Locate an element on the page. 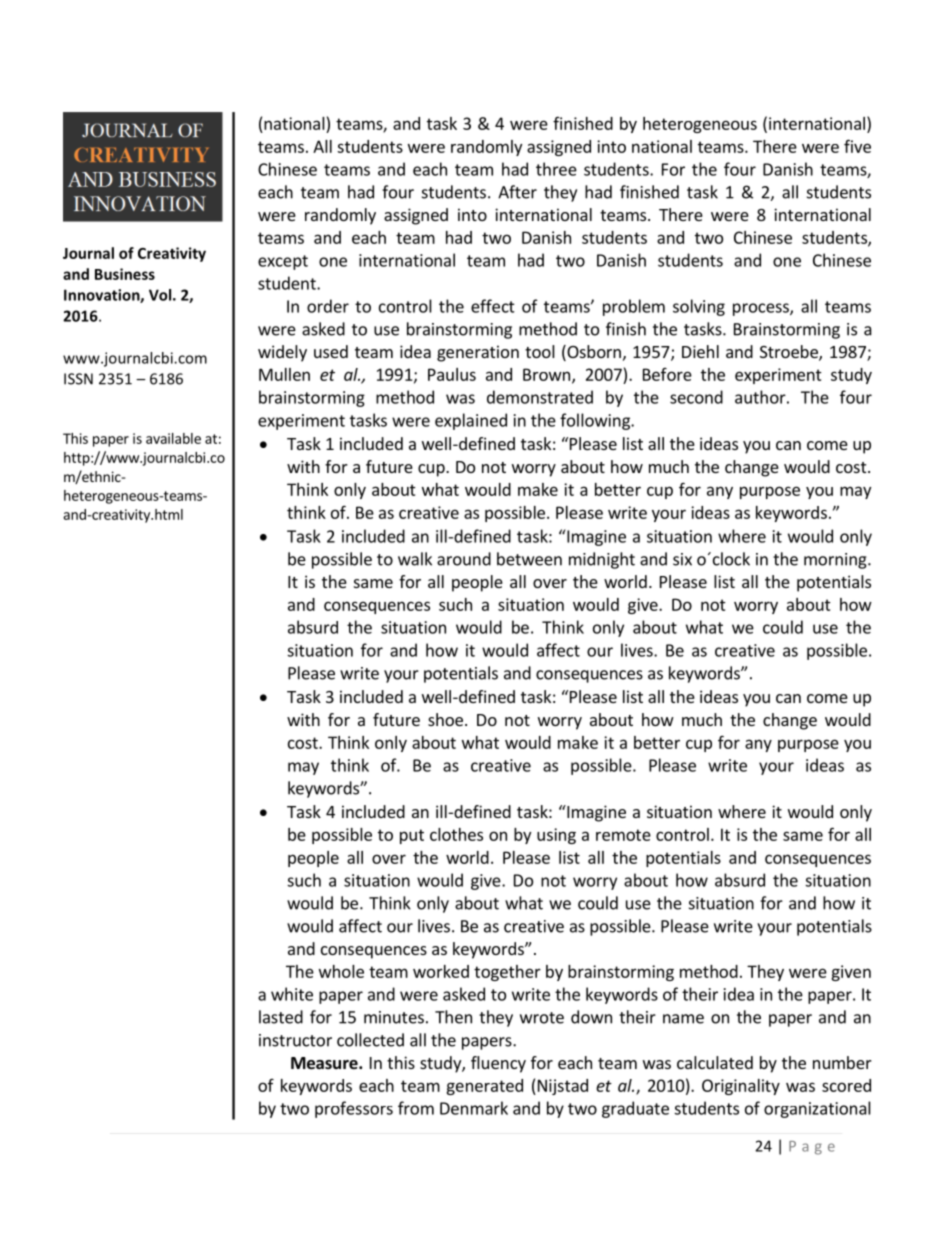  generated is located at coordinates (484, 1087).
